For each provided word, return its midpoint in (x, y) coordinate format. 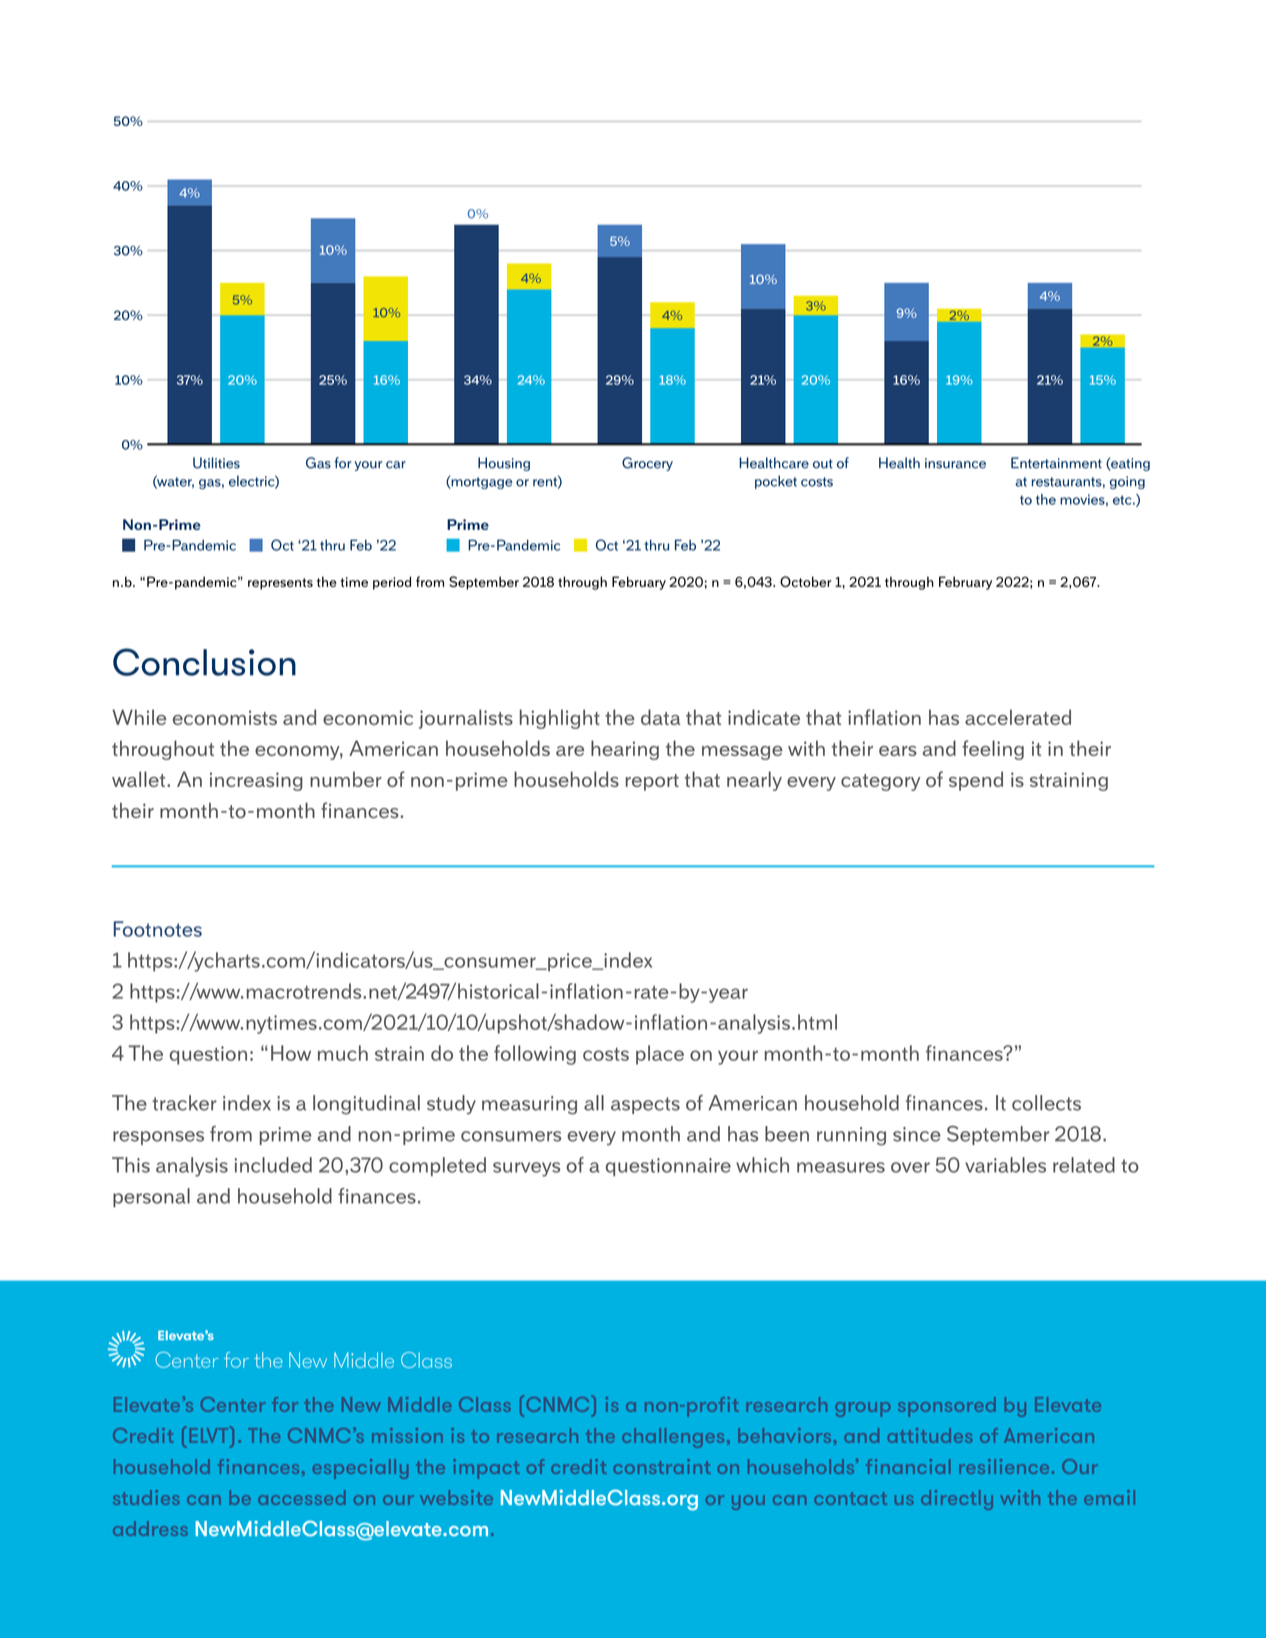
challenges (673, 1438)
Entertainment (1056, 463)
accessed (301, 1497)
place (660, 1055)
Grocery (647, 464)
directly (957, 1500)
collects (1046, 1103)
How (291, 1053)
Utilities (216, 463)
